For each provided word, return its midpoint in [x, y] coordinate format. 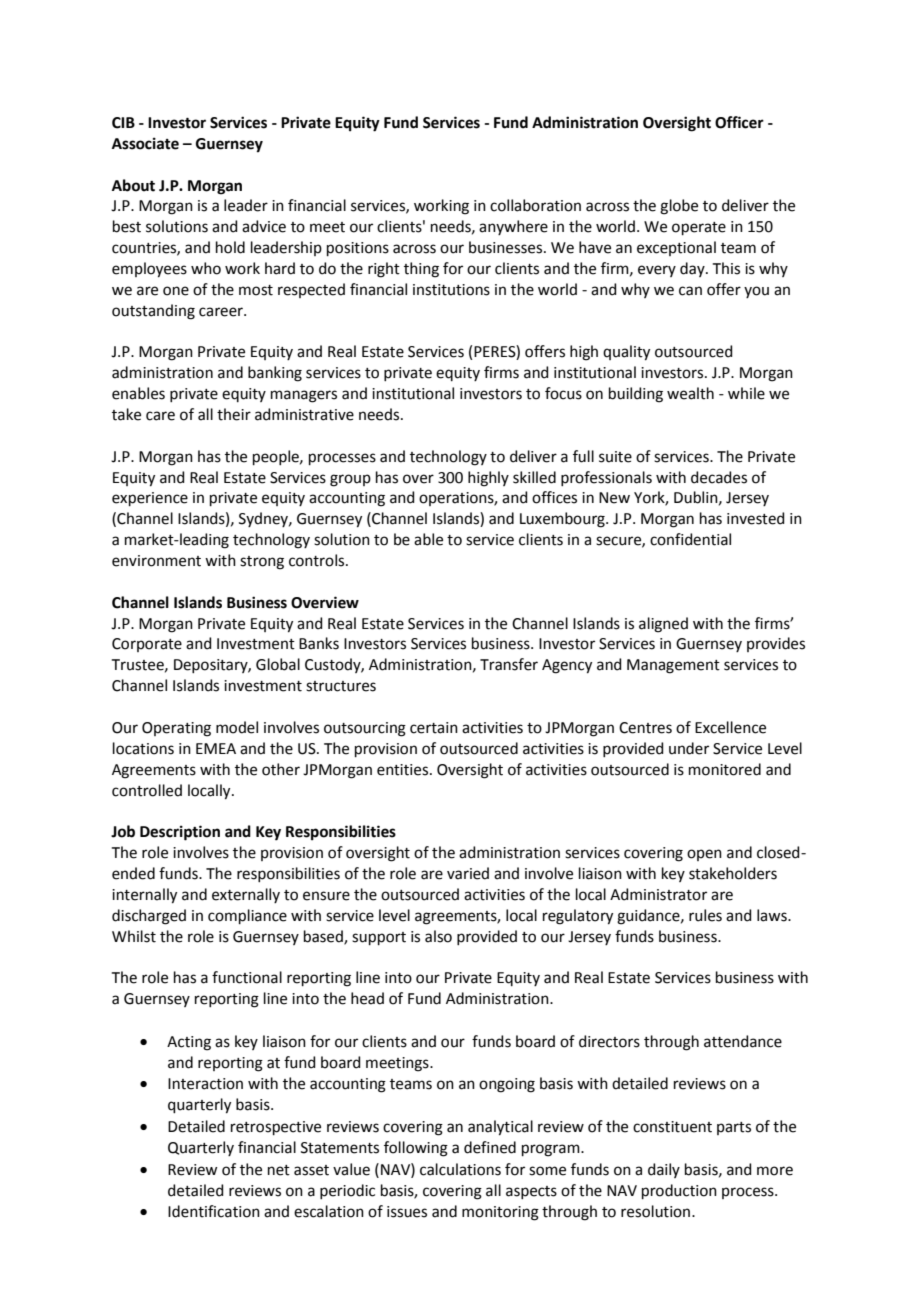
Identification [214, 1211]
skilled [534, 477]
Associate [145, 143]
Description [180, 833]
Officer [739, 122]
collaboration [535, 205]
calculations [460, 1169]
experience [150, 499]
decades [719, 477]
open [704, 855]
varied [468, 873]
